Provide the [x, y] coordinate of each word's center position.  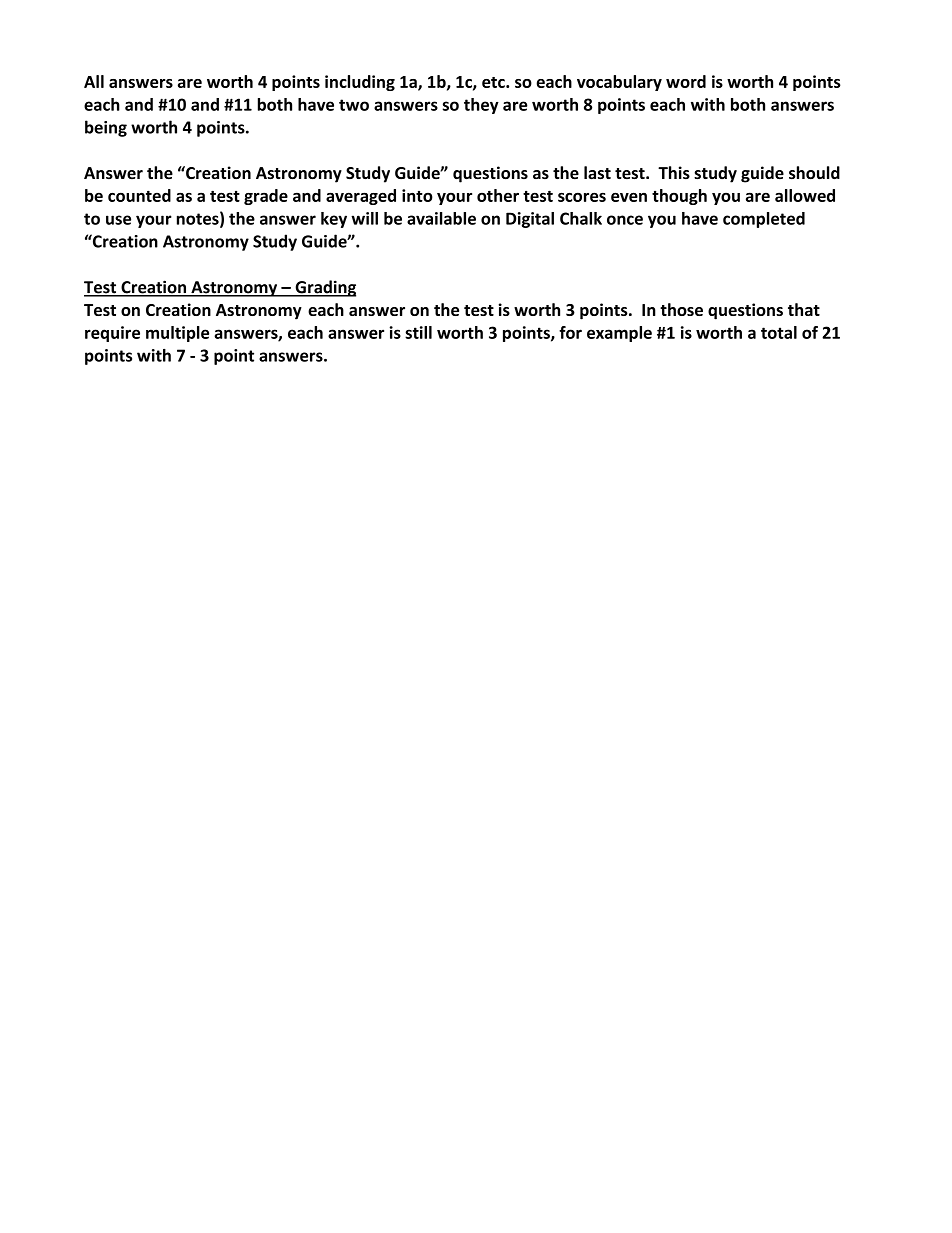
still [418, 332]
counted [139, 195]
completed [764, 220]
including [360, 83]
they [481, 106]
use [118, 220]
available [441, 218]
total [779, 332]
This [674, 173]
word [686, 81]
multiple [177, 334]
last [597, 173]
